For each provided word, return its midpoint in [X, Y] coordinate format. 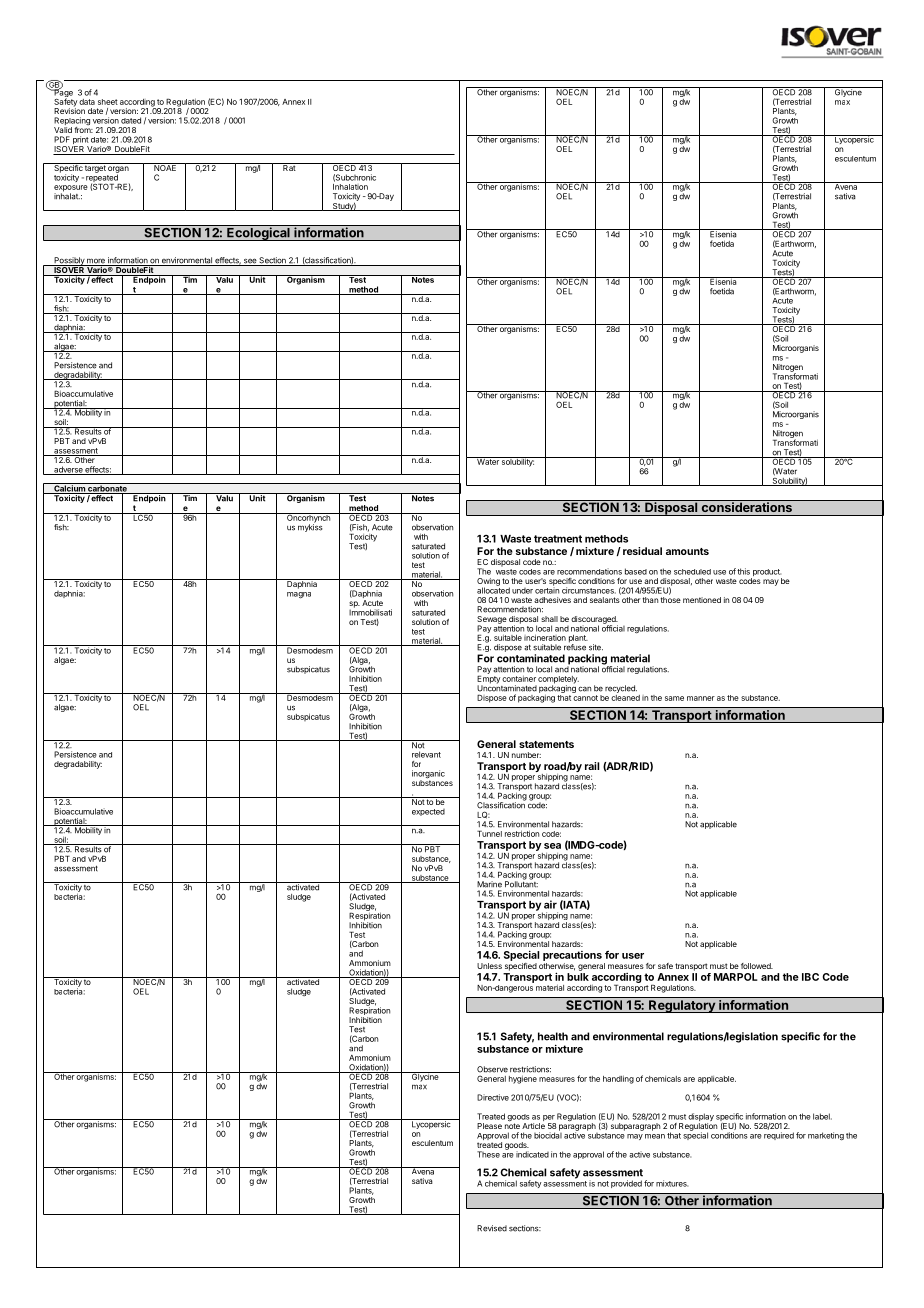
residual [642, 551]
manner [701, 698]
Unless [489, 966]
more [96, 262]
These [488, 1154]
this [743, 571]
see [250, 262]
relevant [426, 754]
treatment [558, 539]
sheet [108, 102]
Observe [492, 1069]
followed [757, 966]
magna [299, 595]
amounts [687, 551]
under [522, 591]
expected [428, 812]
